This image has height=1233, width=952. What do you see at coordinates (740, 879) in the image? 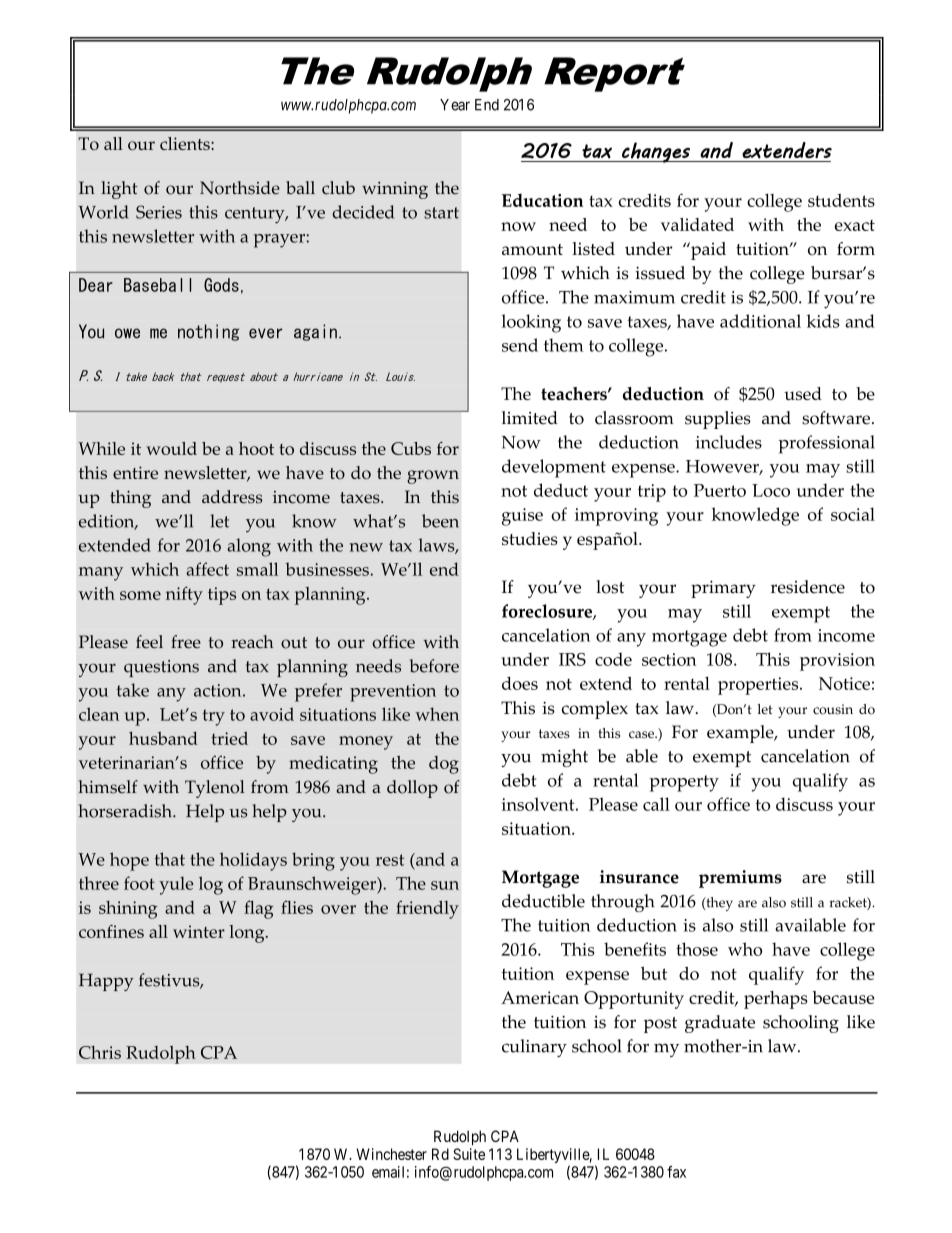
I see `premiums` at bounding box center [740, 879].
